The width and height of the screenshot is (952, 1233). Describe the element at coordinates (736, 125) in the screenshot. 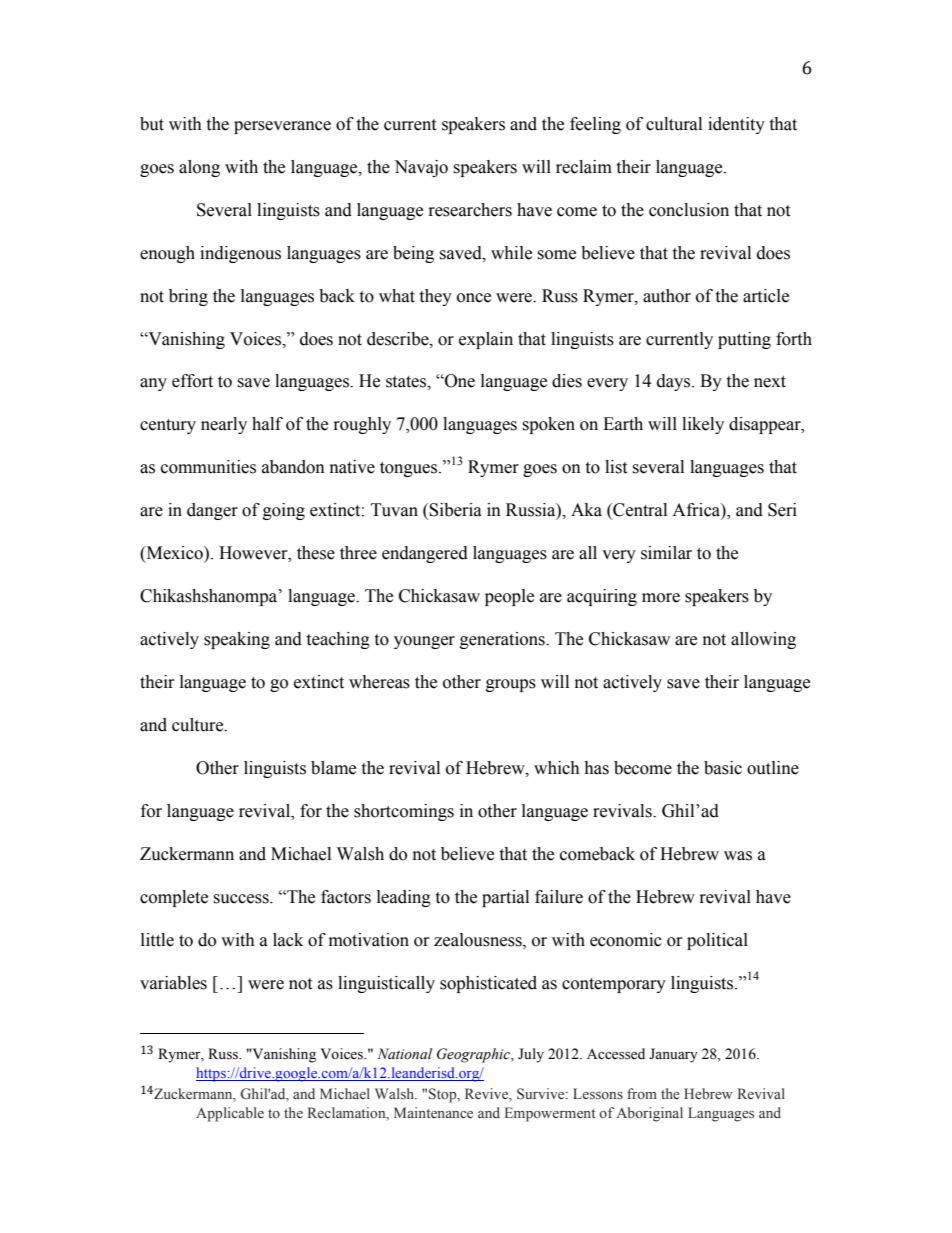

I see `identity` at that location.
